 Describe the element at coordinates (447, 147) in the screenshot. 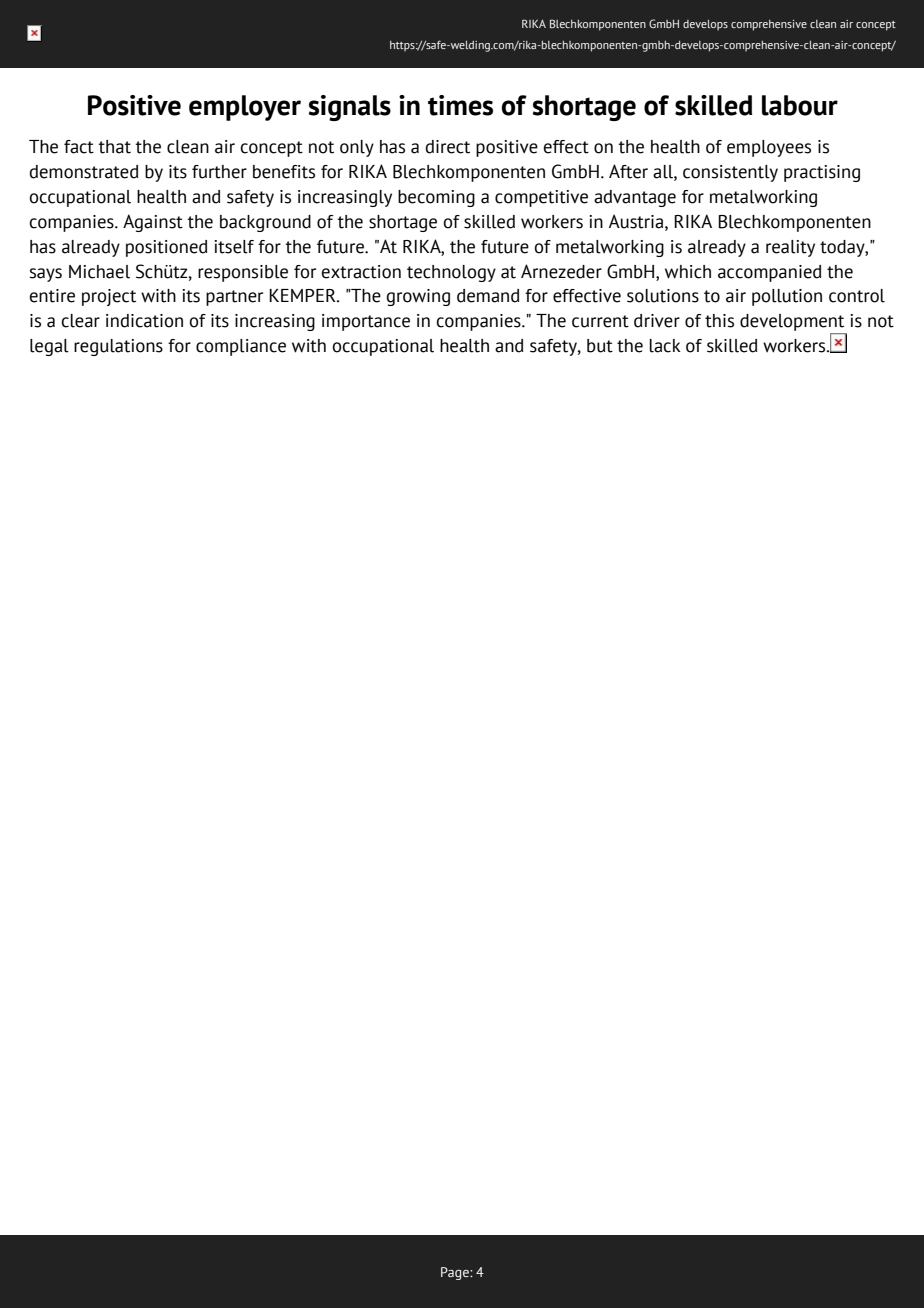

I see `direct` at that location.
